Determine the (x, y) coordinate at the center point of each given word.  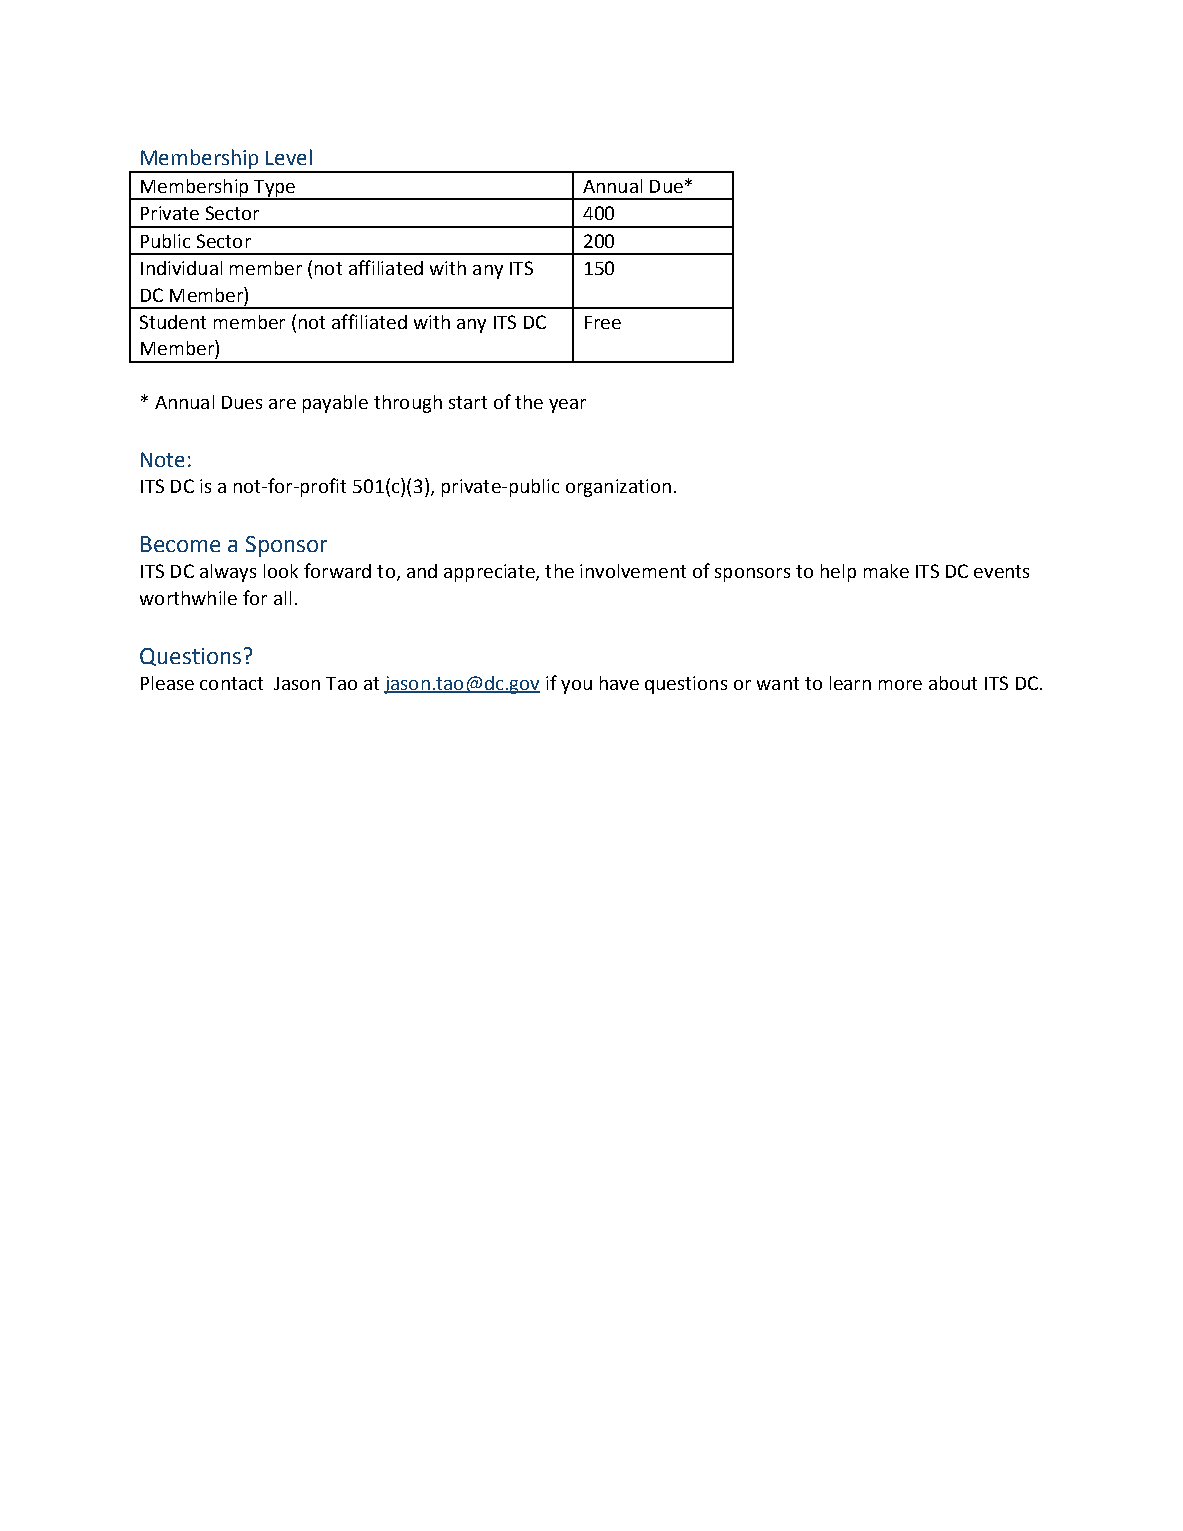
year (567, 406)
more (900, 685)
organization (618, 488)
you (576, 687)
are (282, 404)
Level (289, 157)
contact (231, 683)
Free (603, 322)
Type (275, 189)
